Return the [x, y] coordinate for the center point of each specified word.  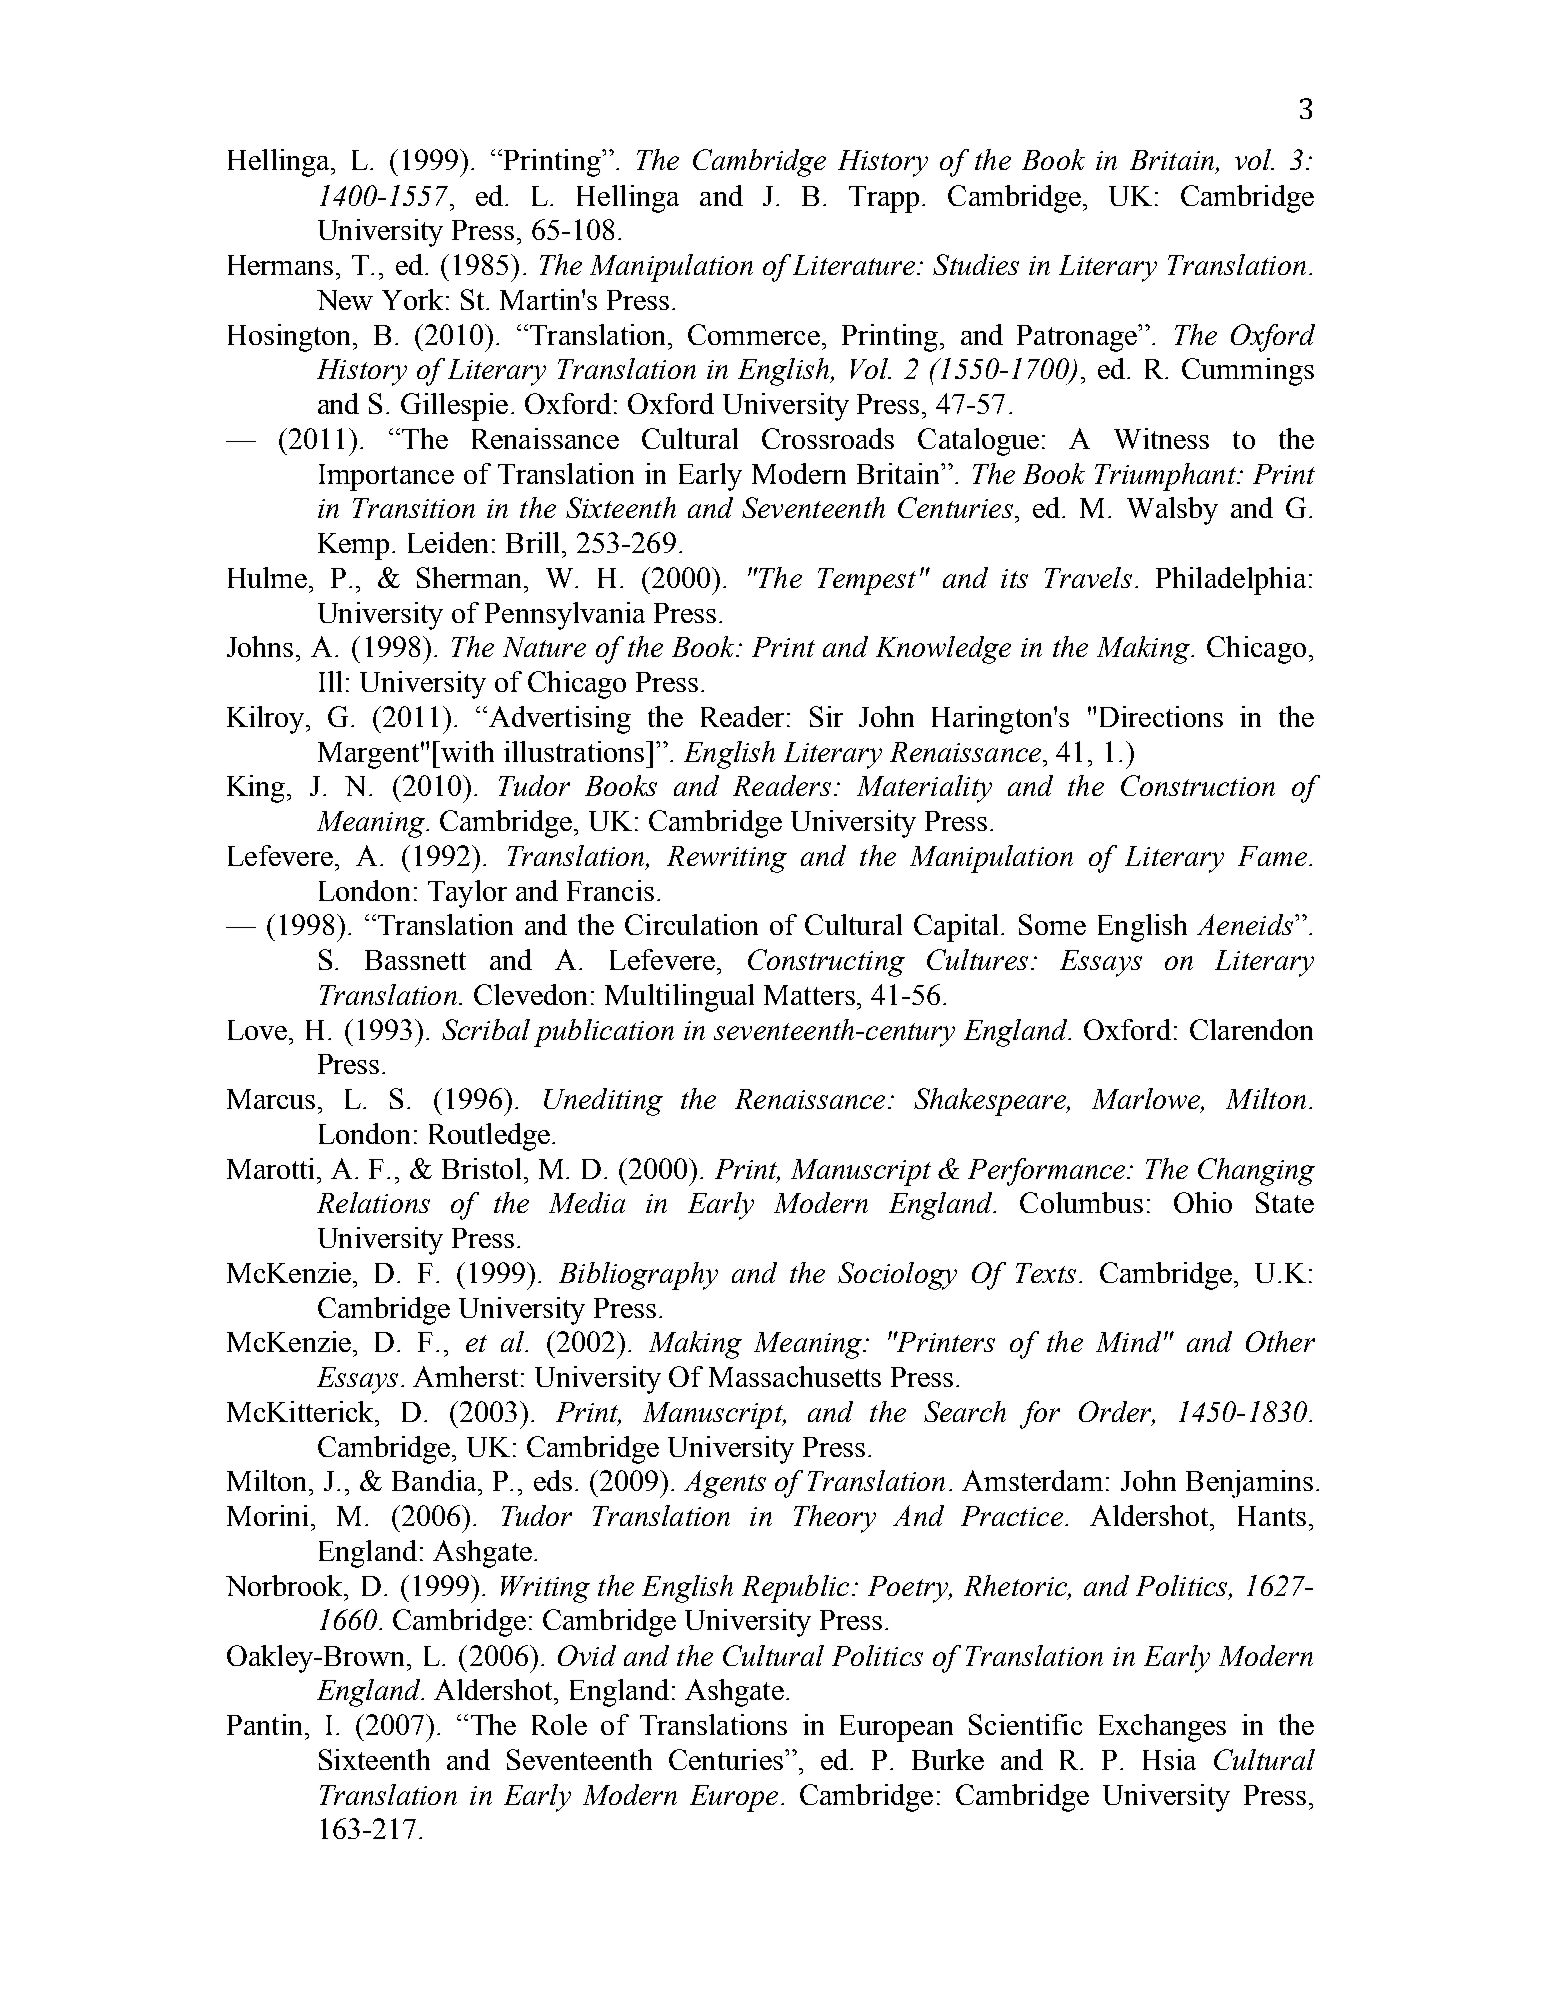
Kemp [353, 546]
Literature [855, 265]
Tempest [867, 581]
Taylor [467, 894]
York [412, 299]
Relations [373, 1202]
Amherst [465, 1376]
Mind [1128, 1341]
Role [559, 1724]
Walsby [1172, 511]
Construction [1198, 785]
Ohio [1203, 1202]
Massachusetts [795, 1376]
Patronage [1078, 338]
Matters [809, 995]
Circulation [691, 924]
